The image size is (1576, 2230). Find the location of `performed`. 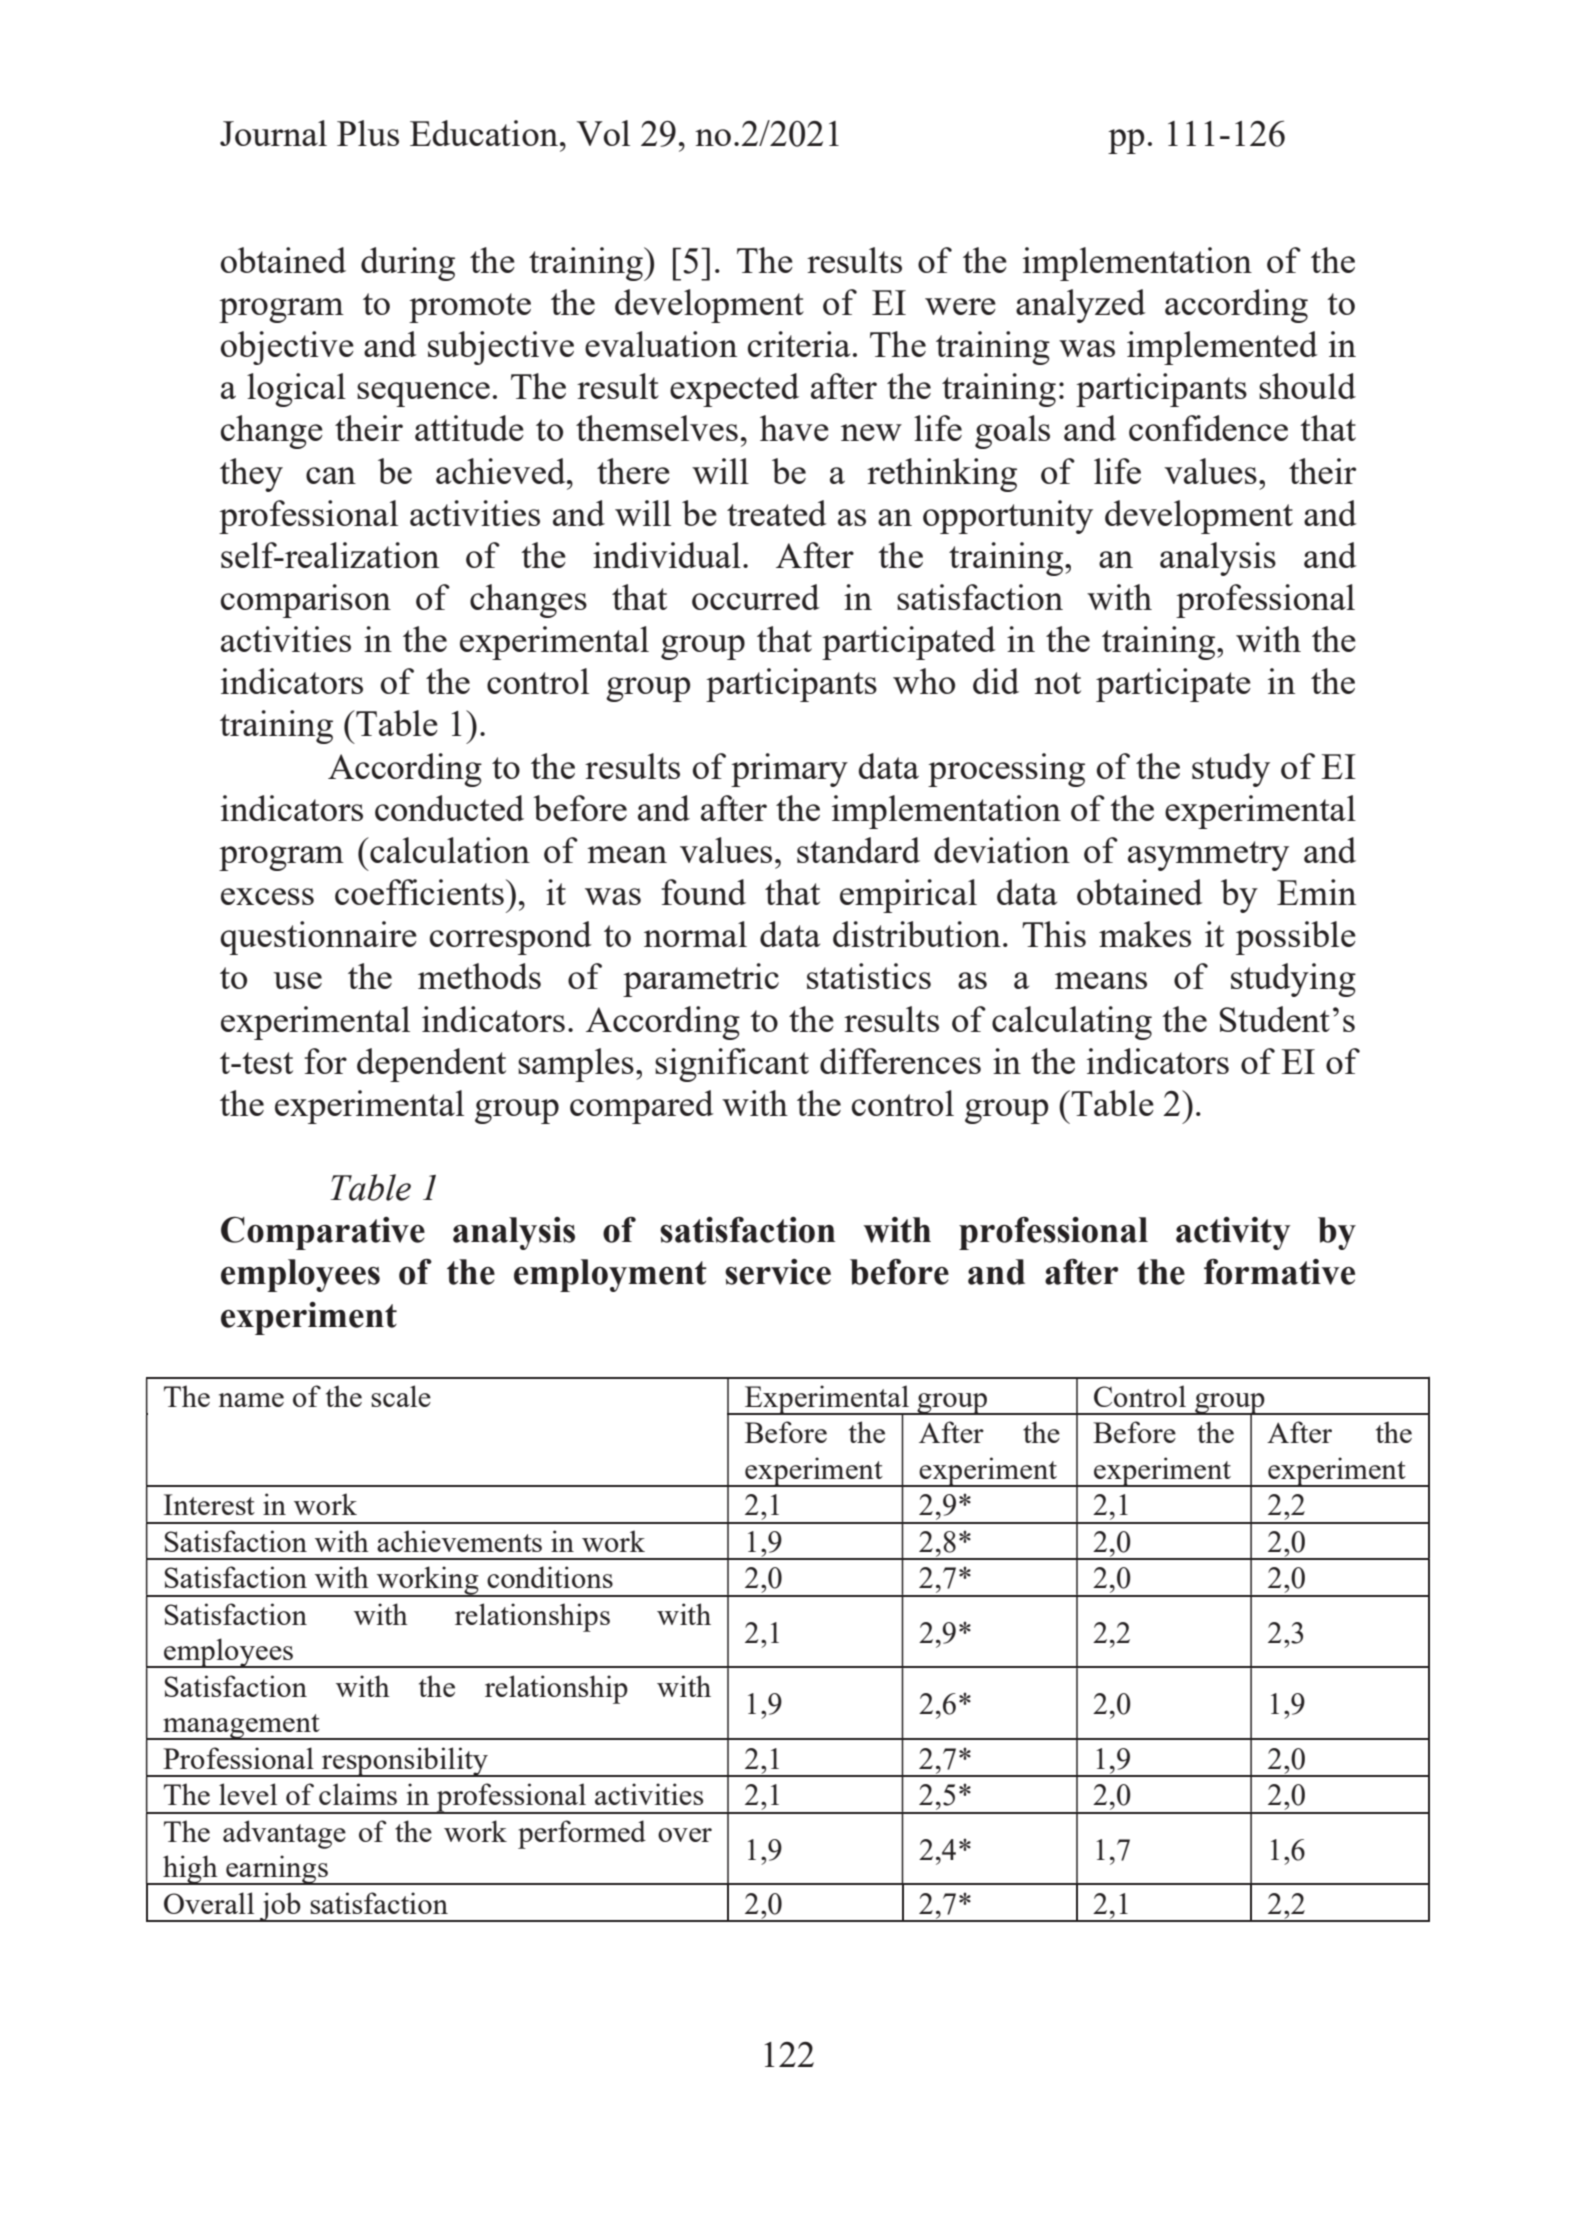

performed is located at coordinates (582, 1834).
